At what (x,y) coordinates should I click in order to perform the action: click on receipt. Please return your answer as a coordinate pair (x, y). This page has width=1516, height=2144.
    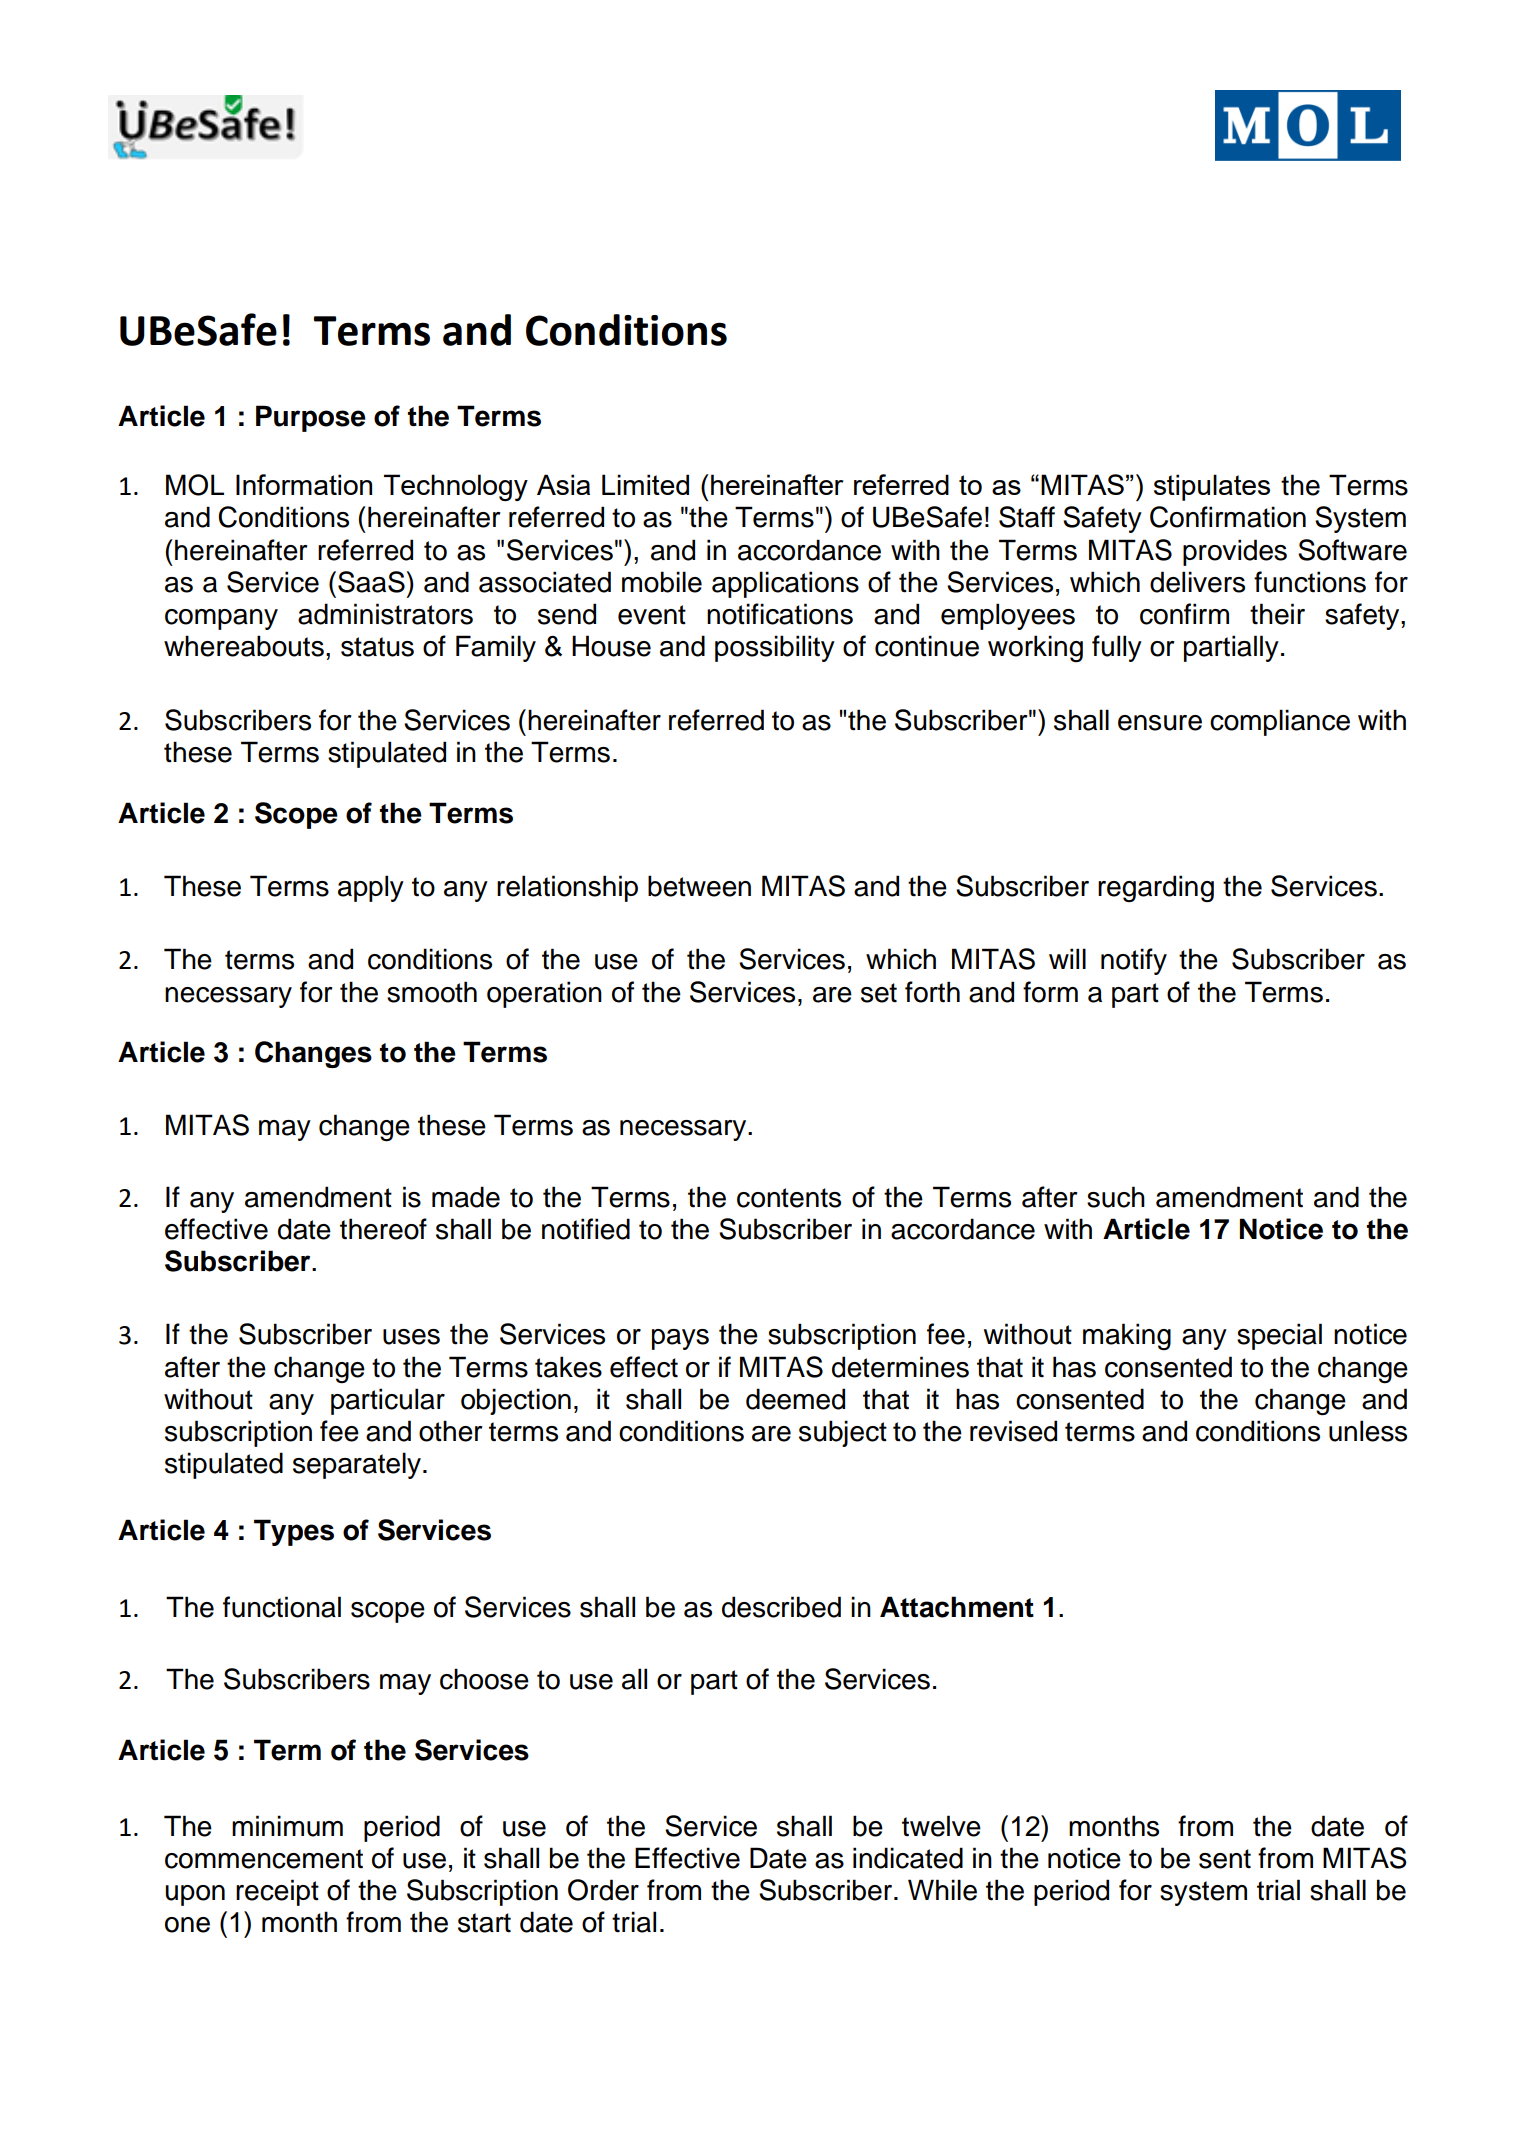
    Looking at the image, I should click on (277, 1892).
